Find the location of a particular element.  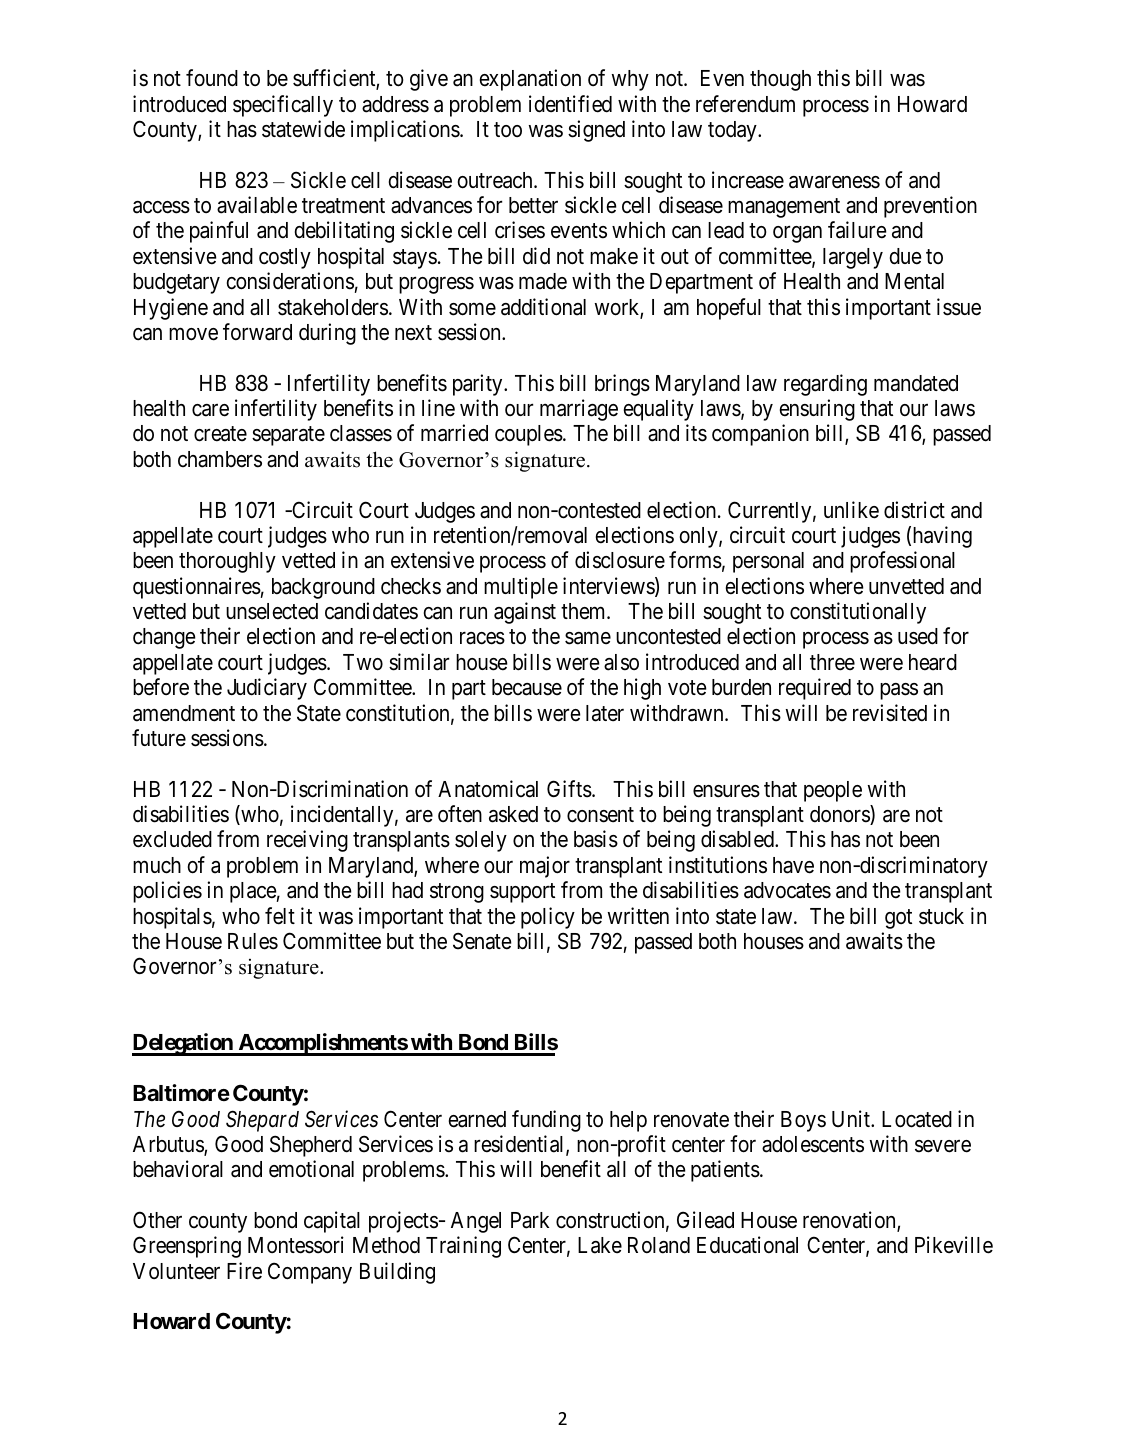

identified is located at coordinates (570, 104).
